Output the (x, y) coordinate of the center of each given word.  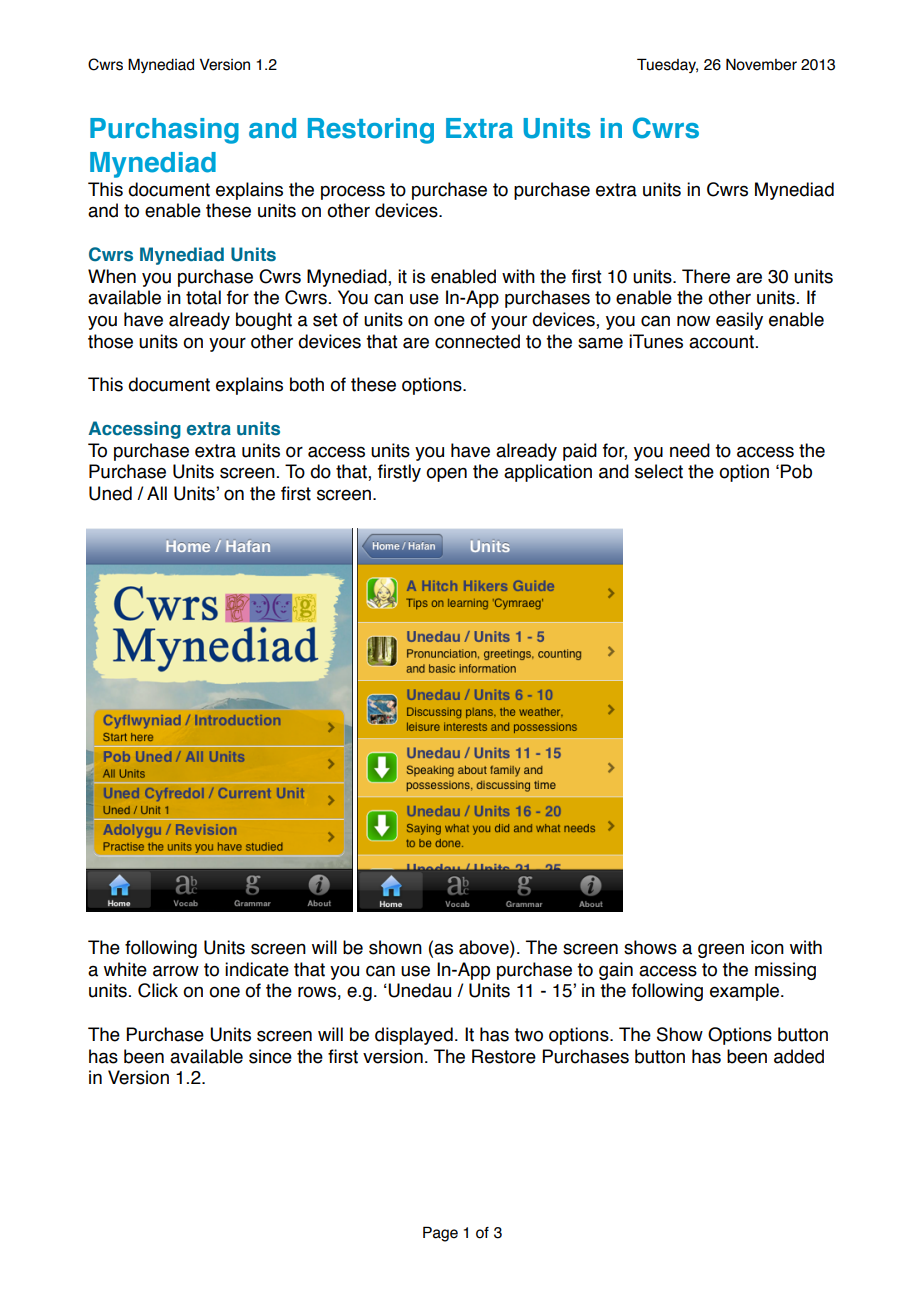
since (270, 1056)
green (721, 950)
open (446, 474)
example (746, 992)
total (203, 297)
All (157, 493)
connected (477, 341)
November (761, 64)
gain (616, 971)
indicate (257, 969)
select (659, 471)
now (693, 321)
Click (158, 990)
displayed (414, 1036)
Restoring (371, 131)
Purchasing (164, 131)
